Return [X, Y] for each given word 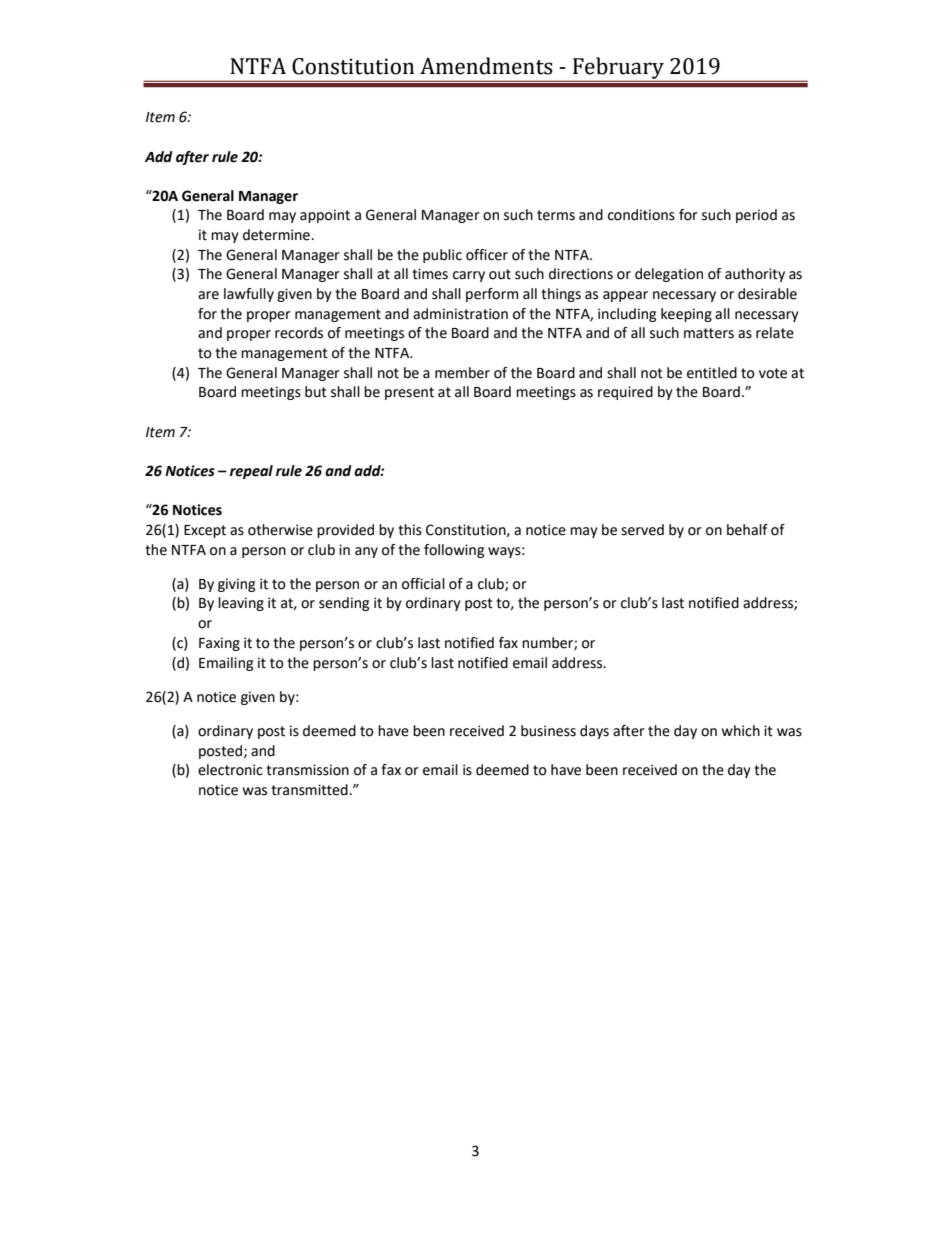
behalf [747, 530]
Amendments [486, 66]
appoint [325, 216]
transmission [307, 770]
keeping [686, 315]
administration [460, 314]
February [618, 69]
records [299, 333]
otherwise [280, 530]
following [454, 551]
